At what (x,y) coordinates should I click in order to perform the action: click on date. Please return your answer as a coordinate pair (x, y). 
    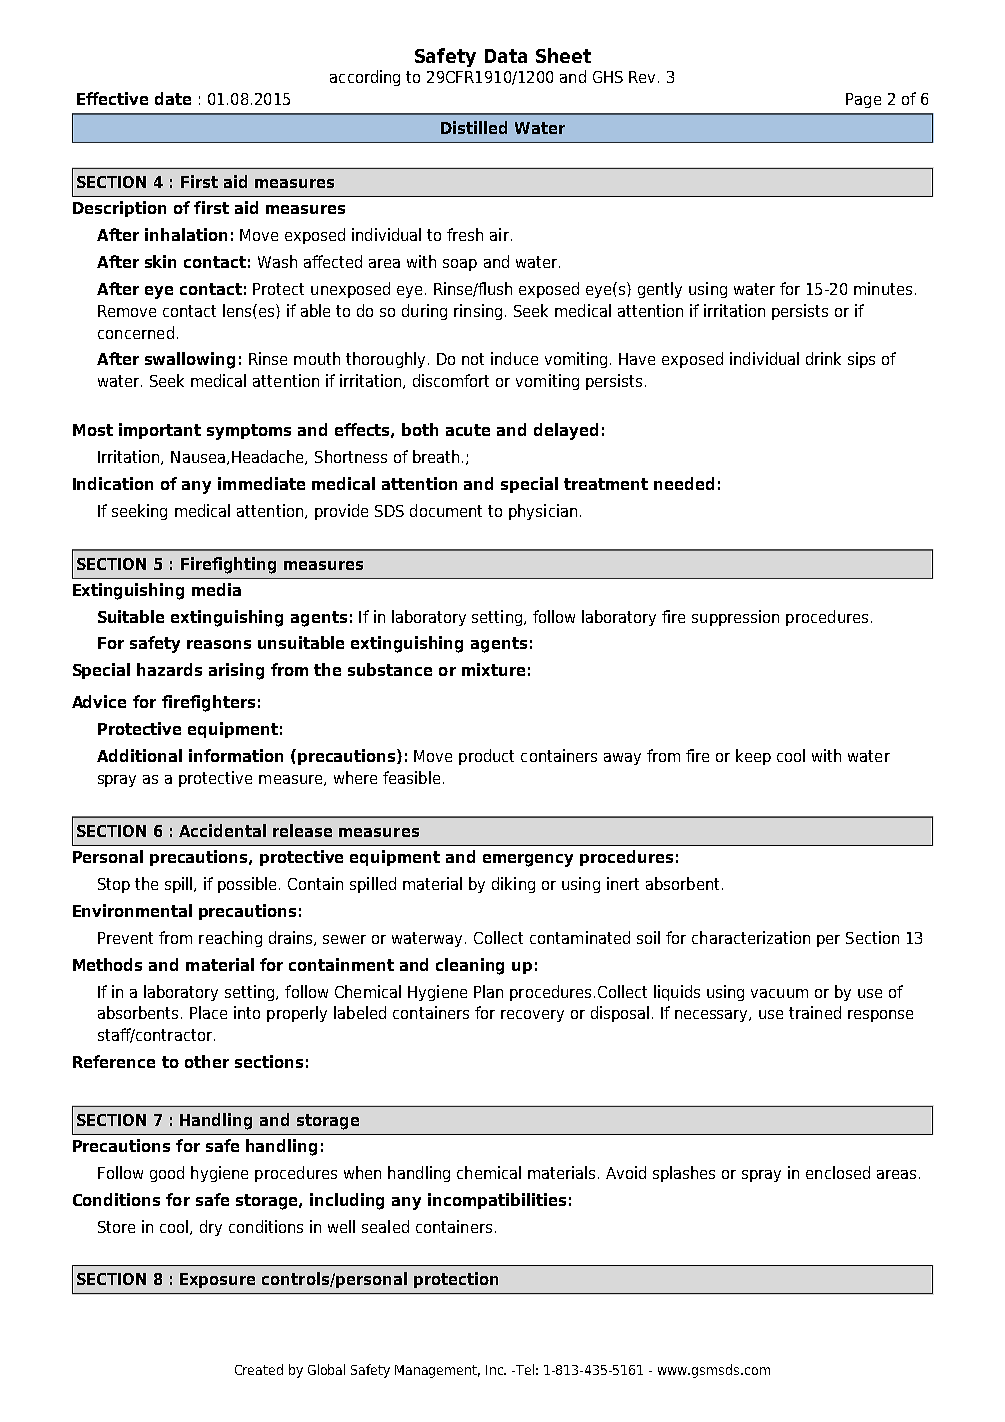
    Looking at the image, I should click on (173, 98).
